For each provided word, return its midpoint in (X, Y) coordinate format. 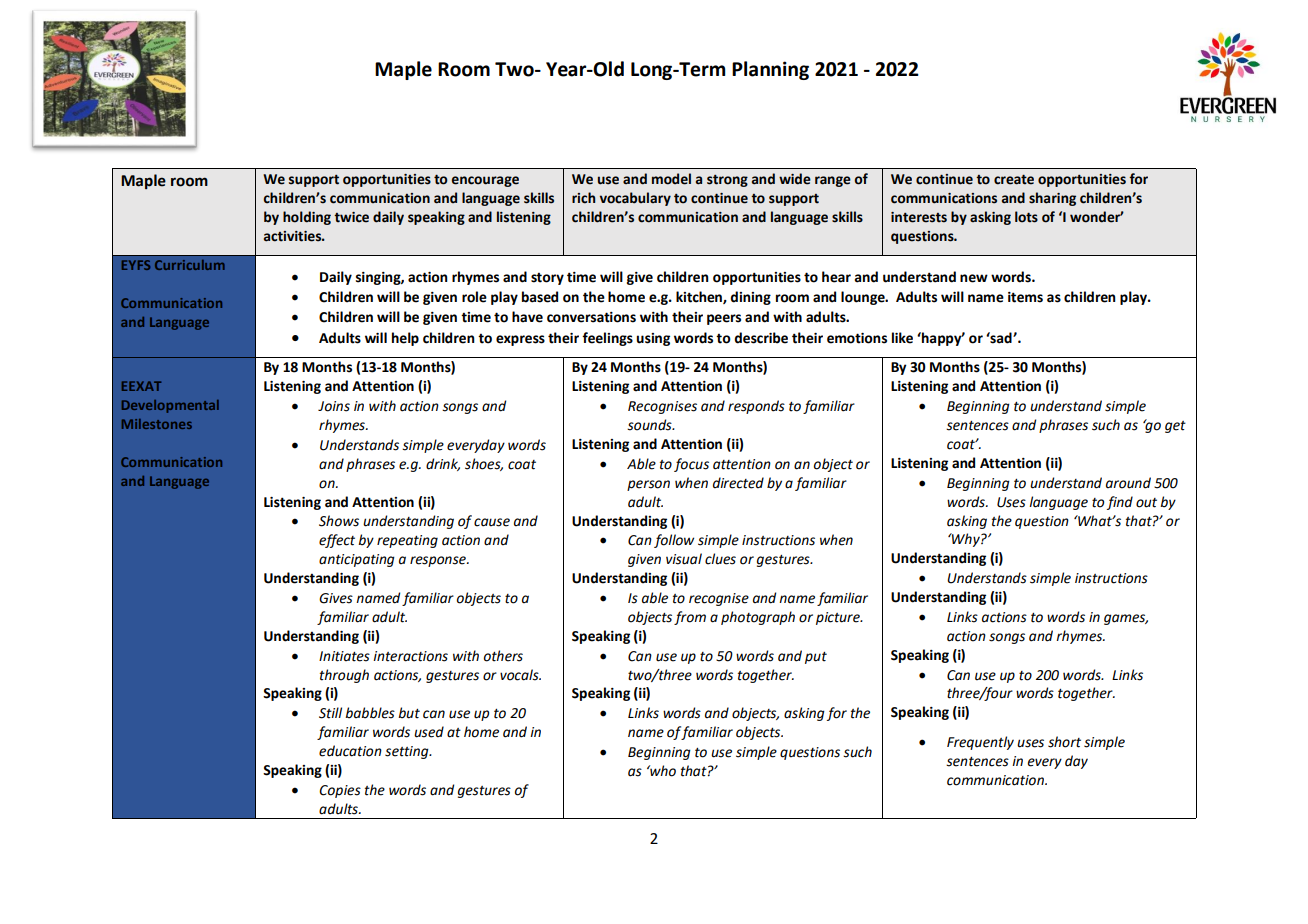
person (648, 485)
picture (839, 618)
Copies (340, 791)
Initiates (344, 656)
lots (1026, 217)
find (1120, 503)
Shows (339, 521)
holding (307, 218)
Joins (334, 406)
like (902, 338)
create (1014, 179)
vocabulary (635, 199)
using (653, 339)
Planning (770, 70)
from (690, 618)
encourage (485, 181)
